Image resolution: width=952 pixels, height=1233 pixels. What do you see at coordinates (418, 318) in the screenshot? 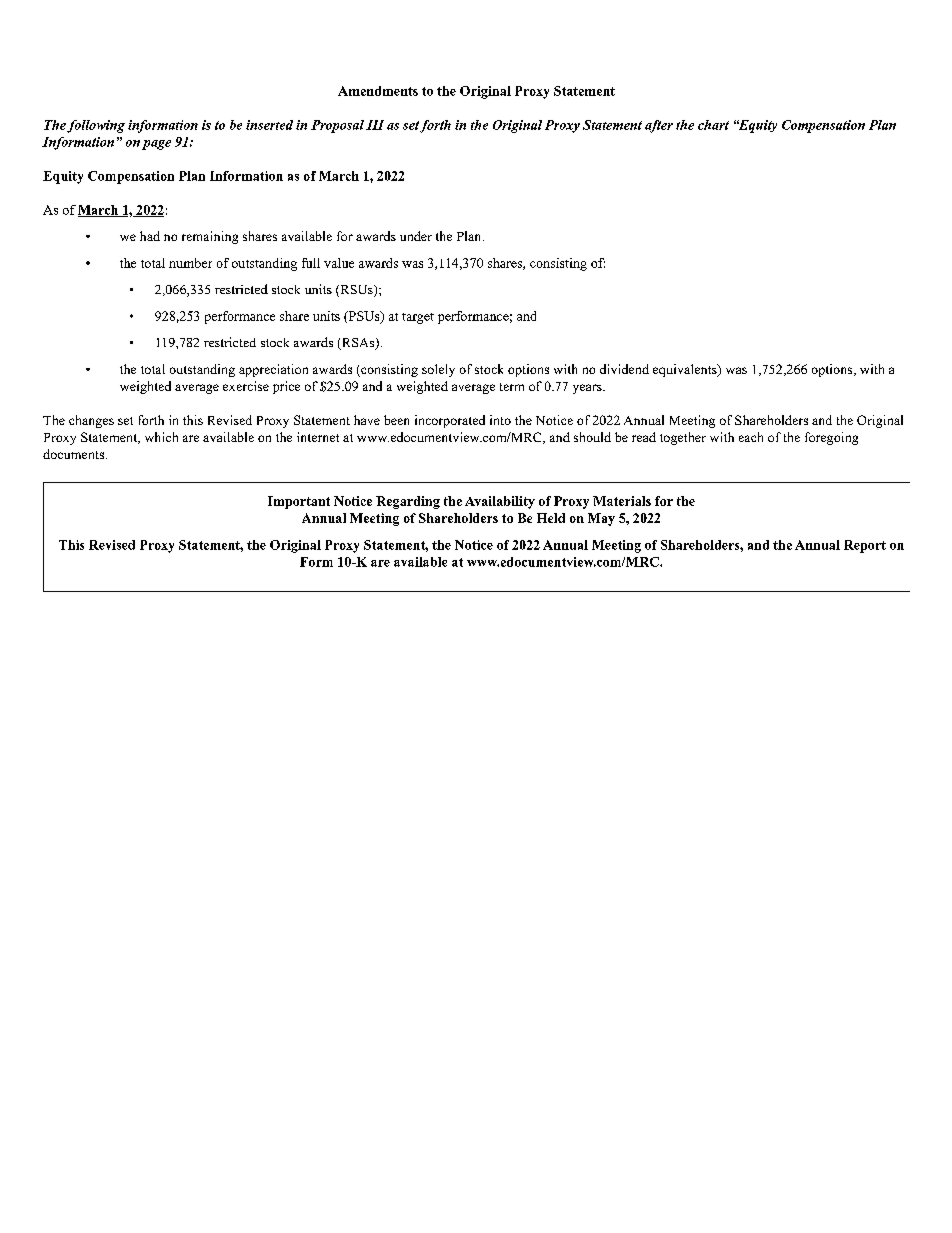
I see `target` at bounding box center [418, 318].
